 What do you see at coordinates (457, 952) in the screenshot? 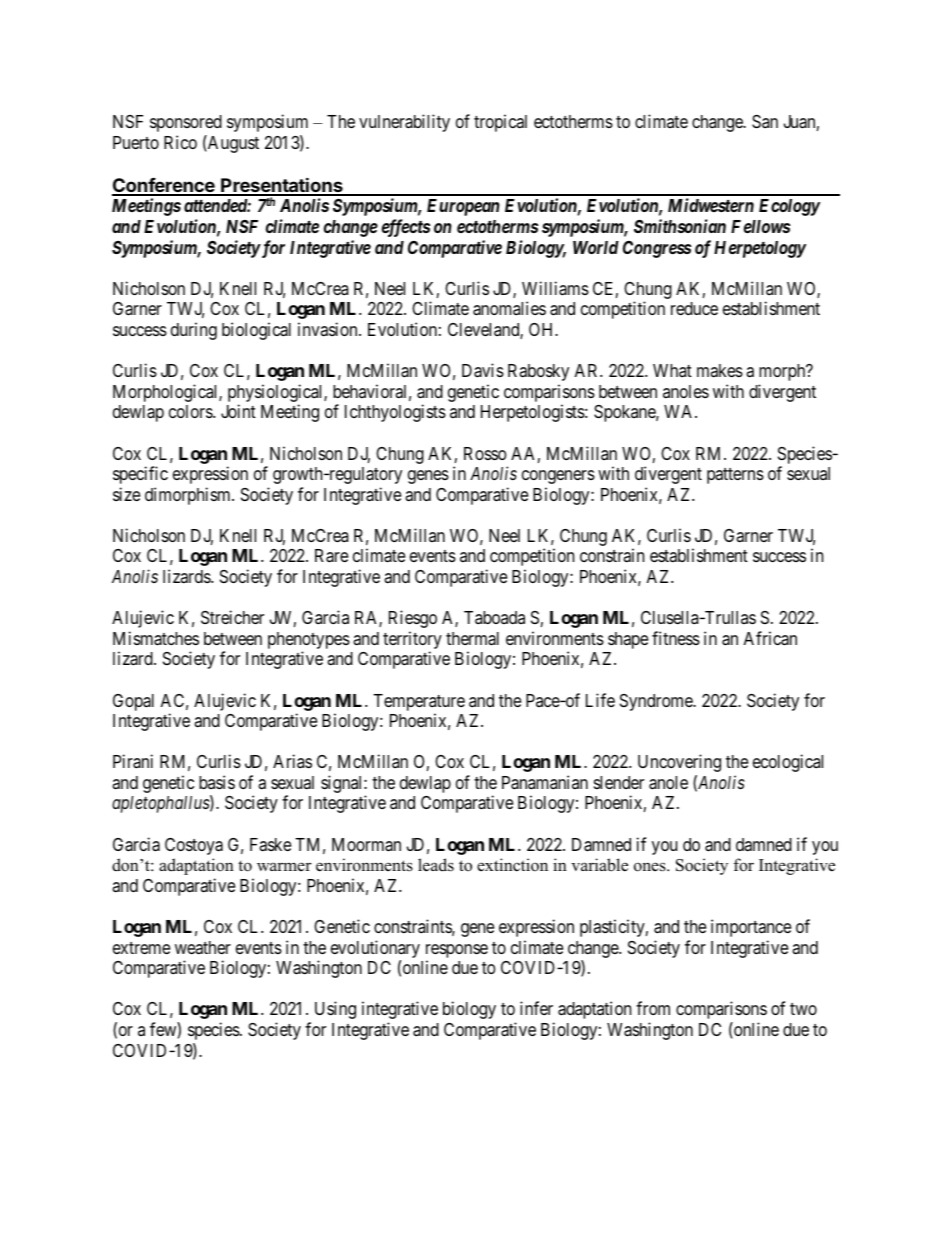
I see `response` at bounding box center [457, 952].
